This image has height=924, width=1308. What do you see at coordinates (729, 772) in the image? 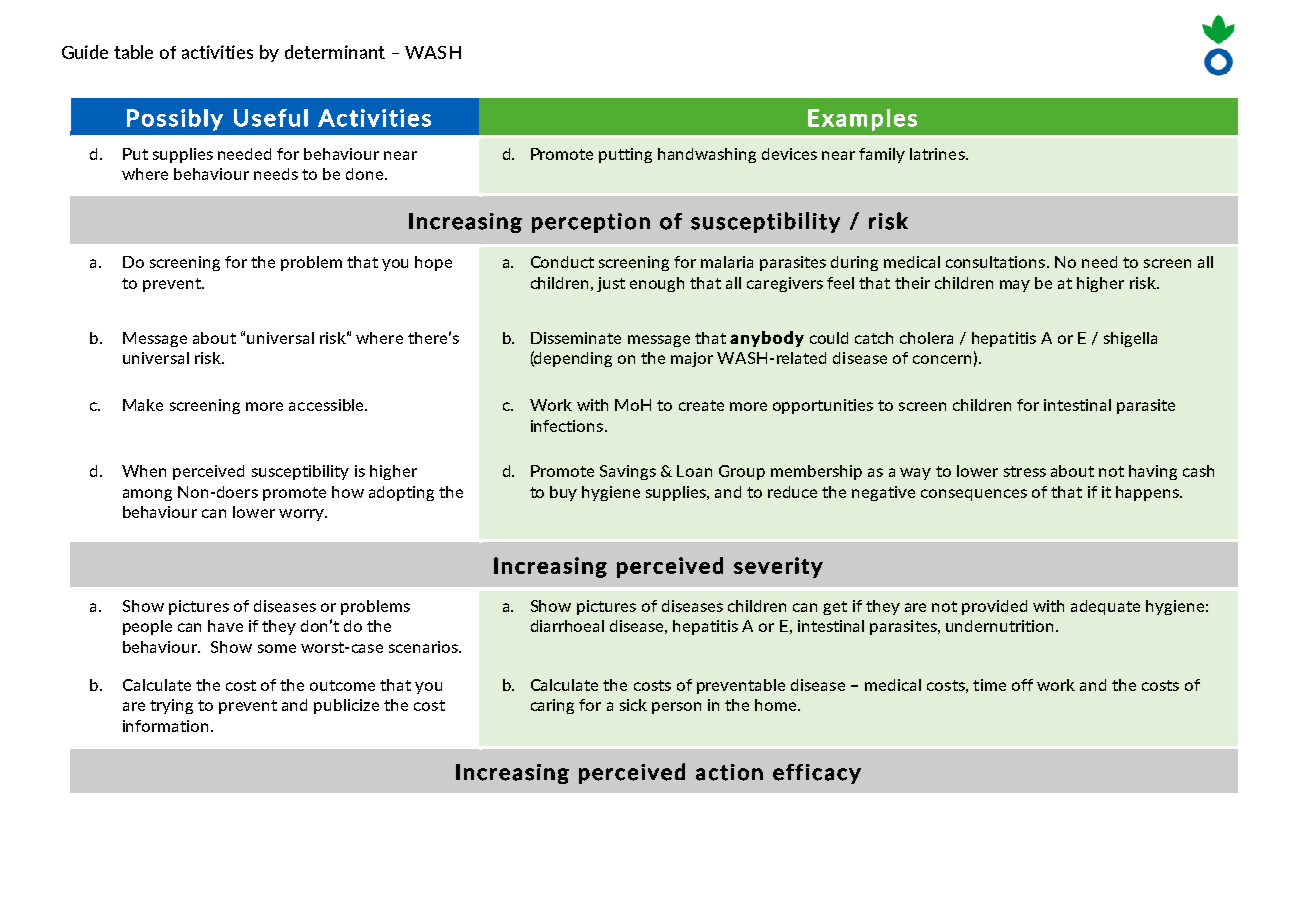
I see `action` at bounding box center [729, 772].
